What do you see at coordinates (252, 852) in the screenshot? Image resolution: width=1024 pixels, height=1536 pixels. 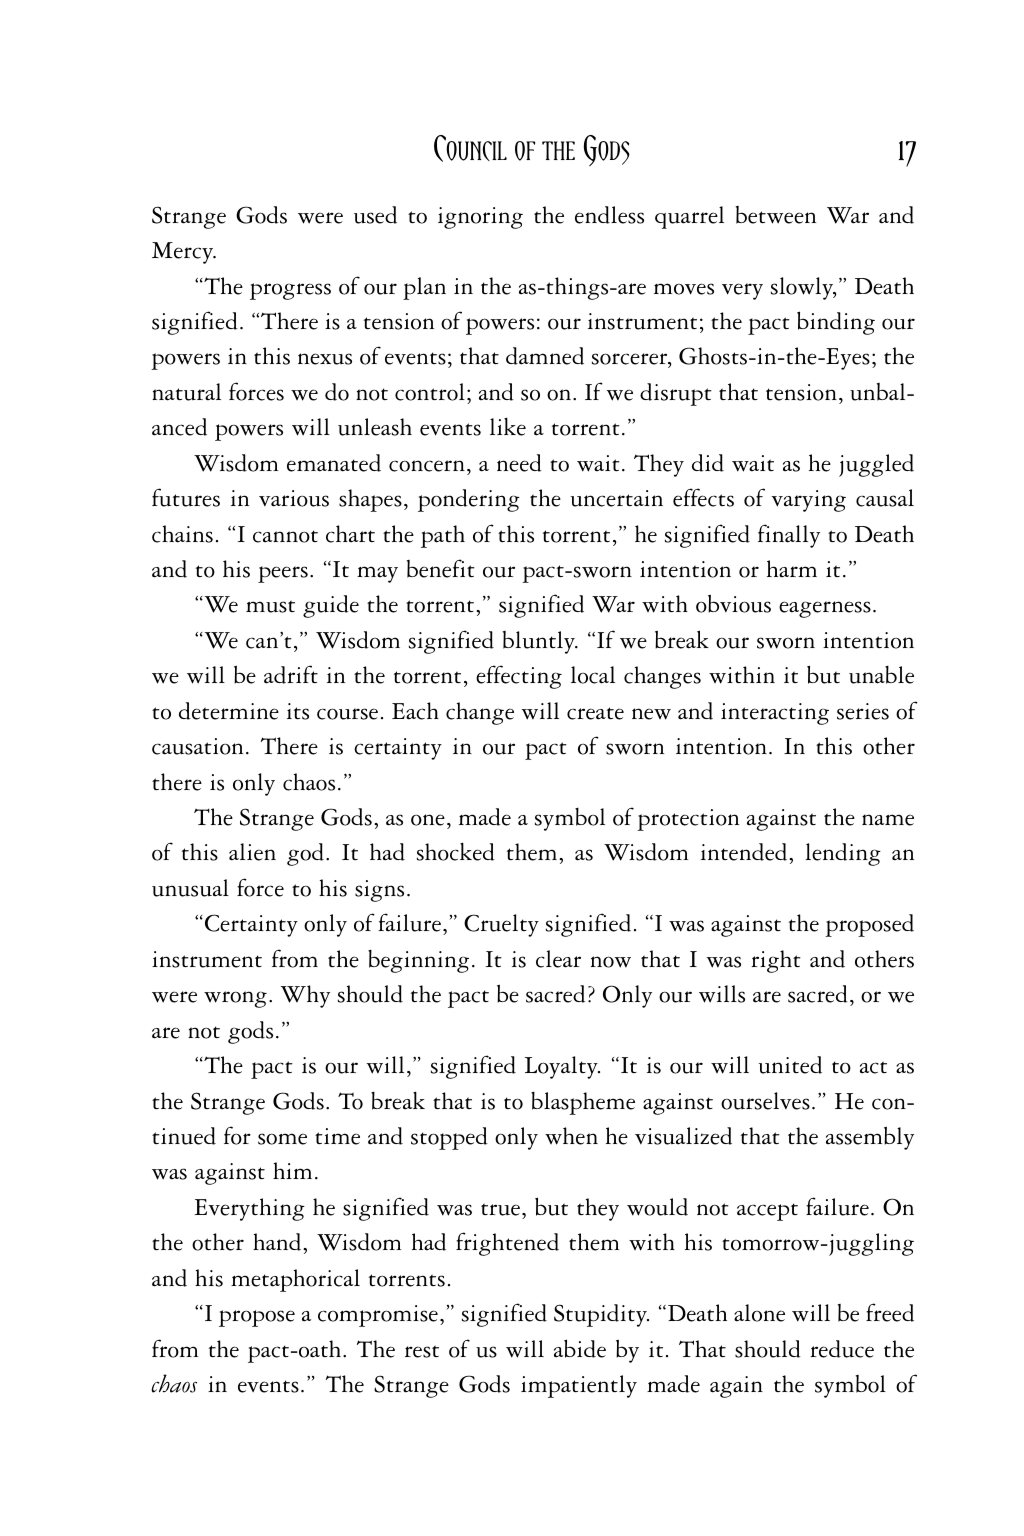 I see `alien` at bounding box center [252, 852].
